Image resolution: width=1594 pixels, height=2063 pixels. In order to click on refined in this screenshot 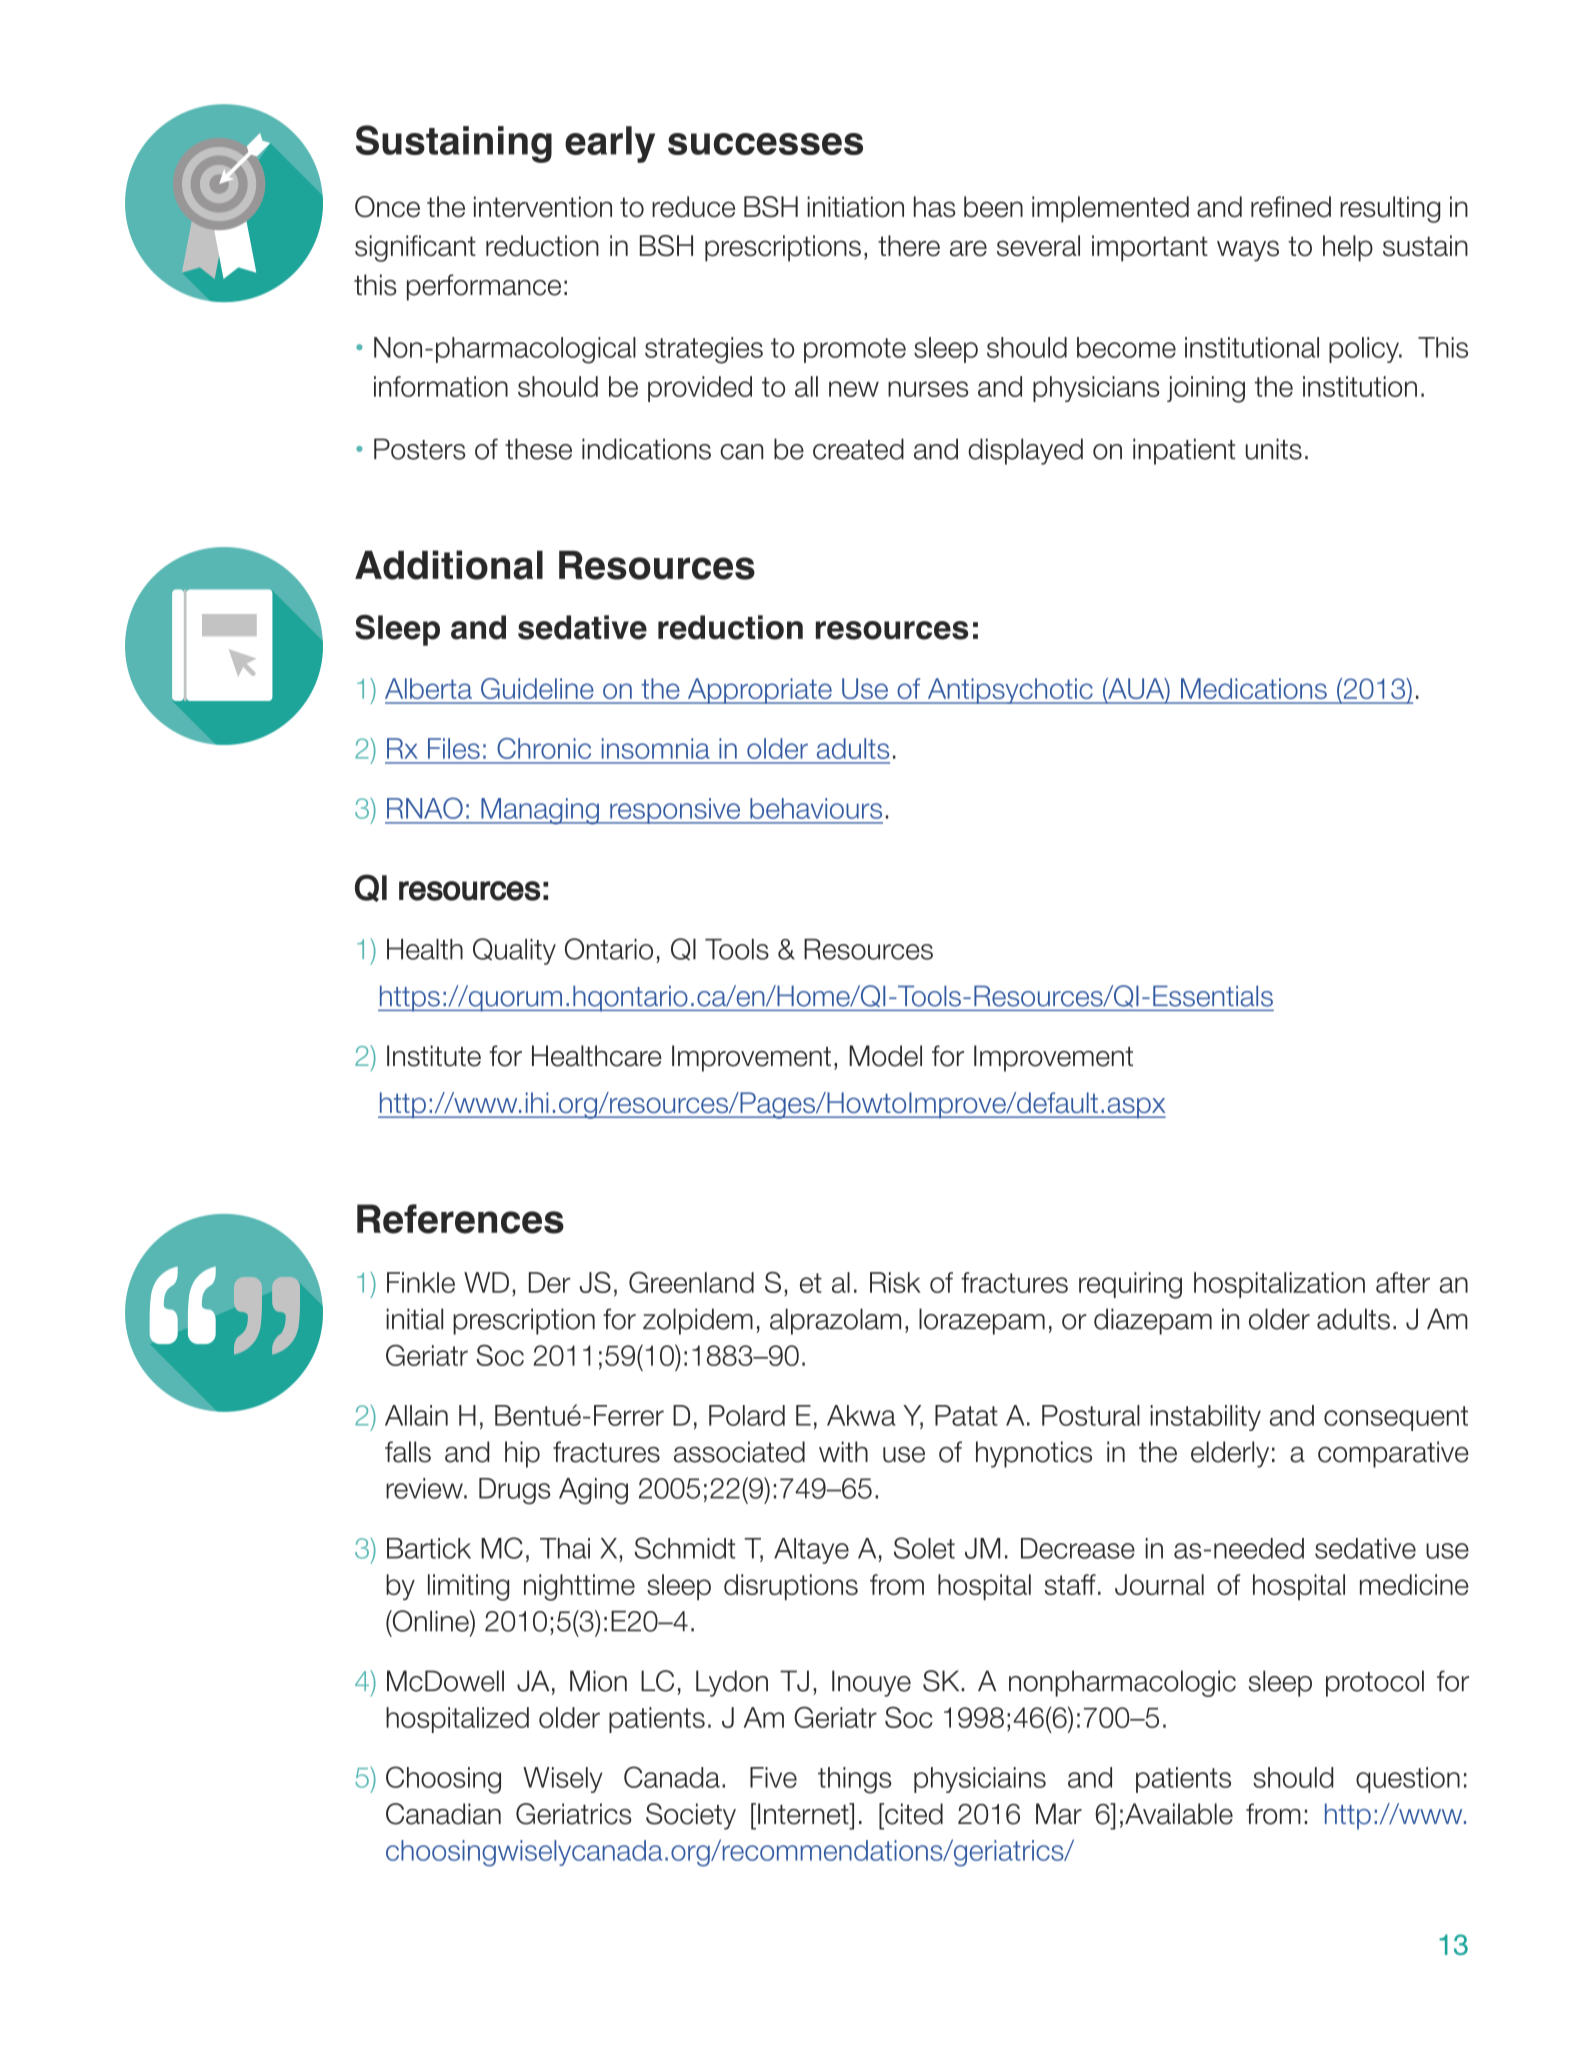, I will do `click(1291, 207)`.
